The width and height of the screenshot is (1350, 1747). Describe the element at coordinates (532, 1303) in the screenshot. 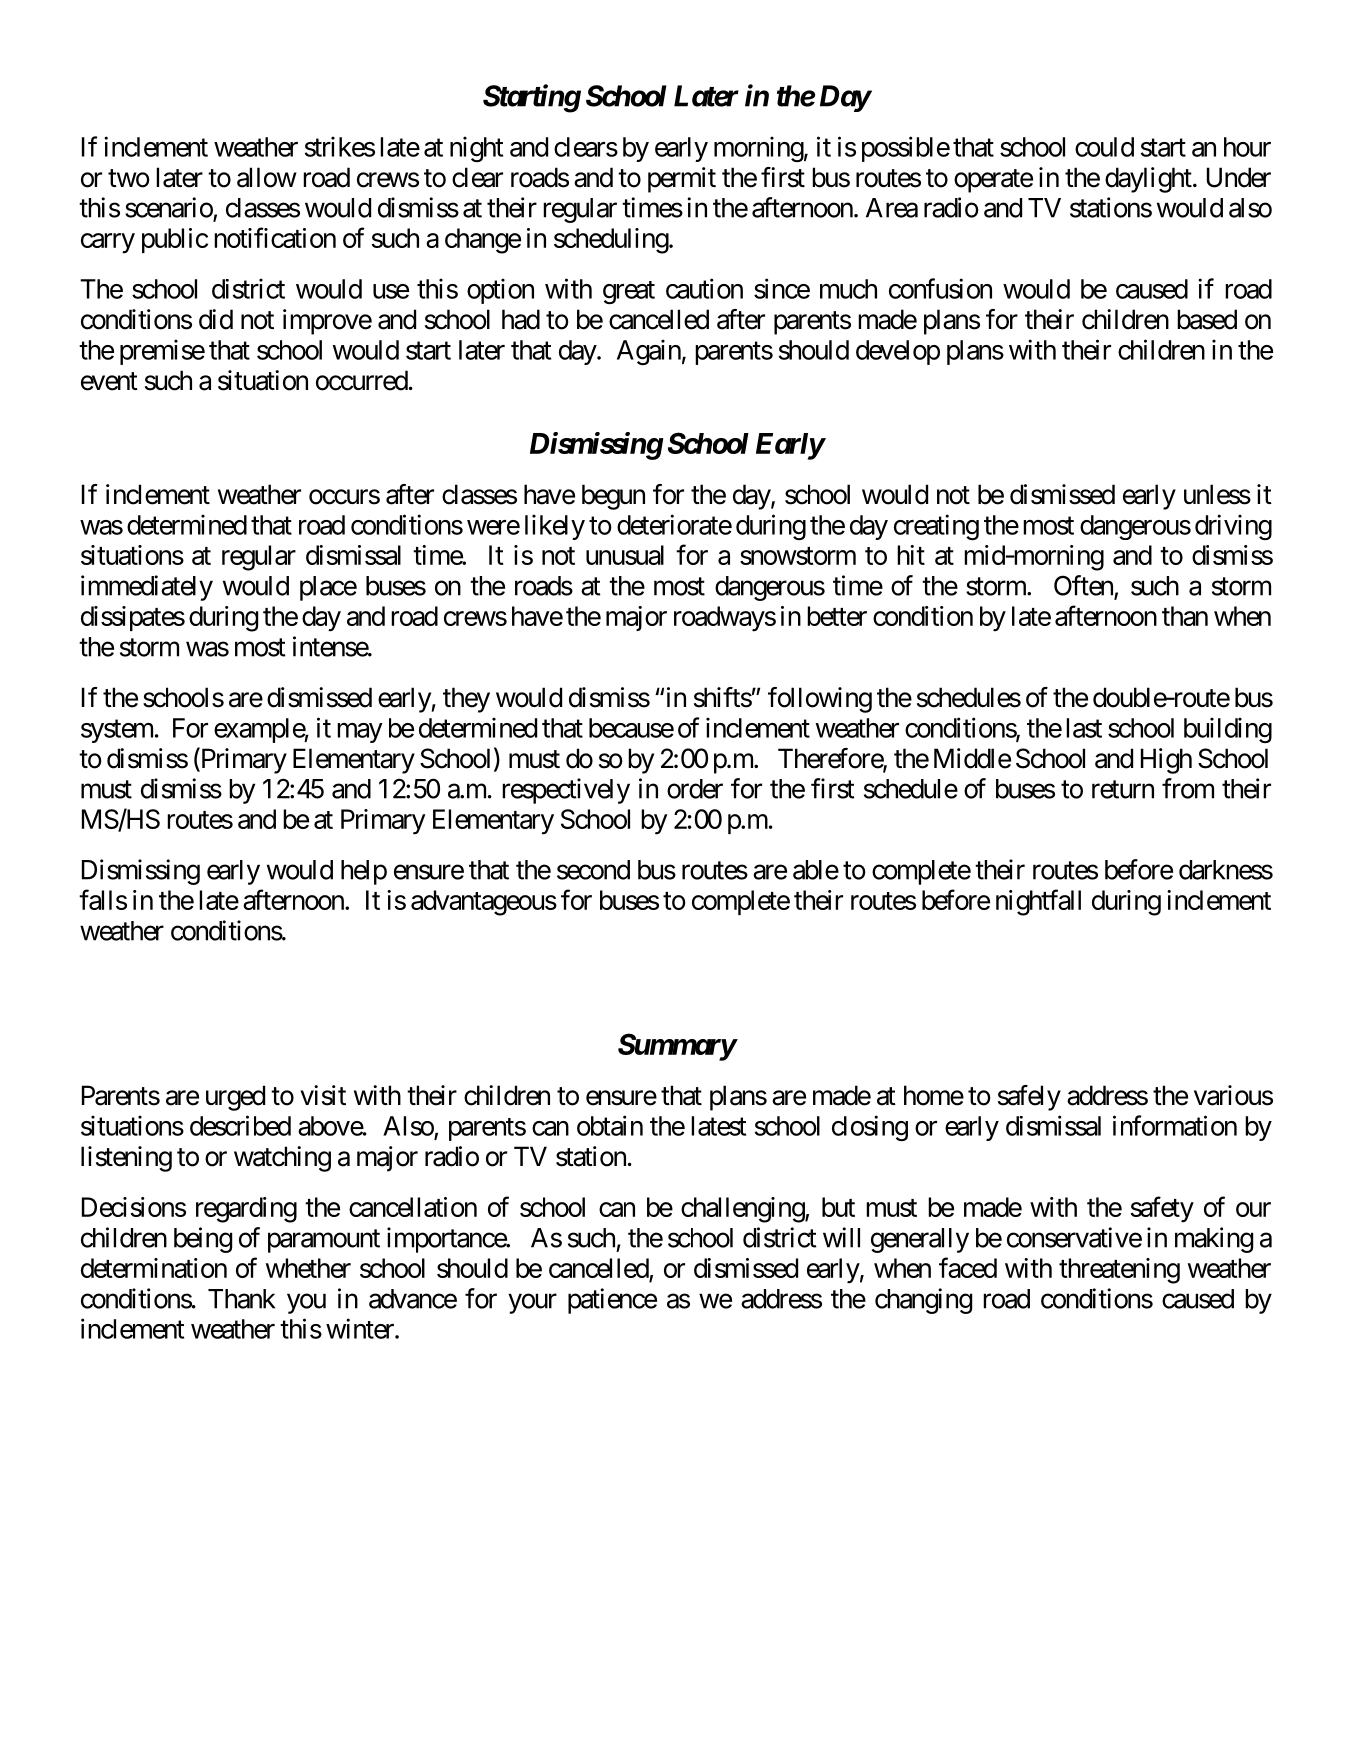

I see `your` at that location.
